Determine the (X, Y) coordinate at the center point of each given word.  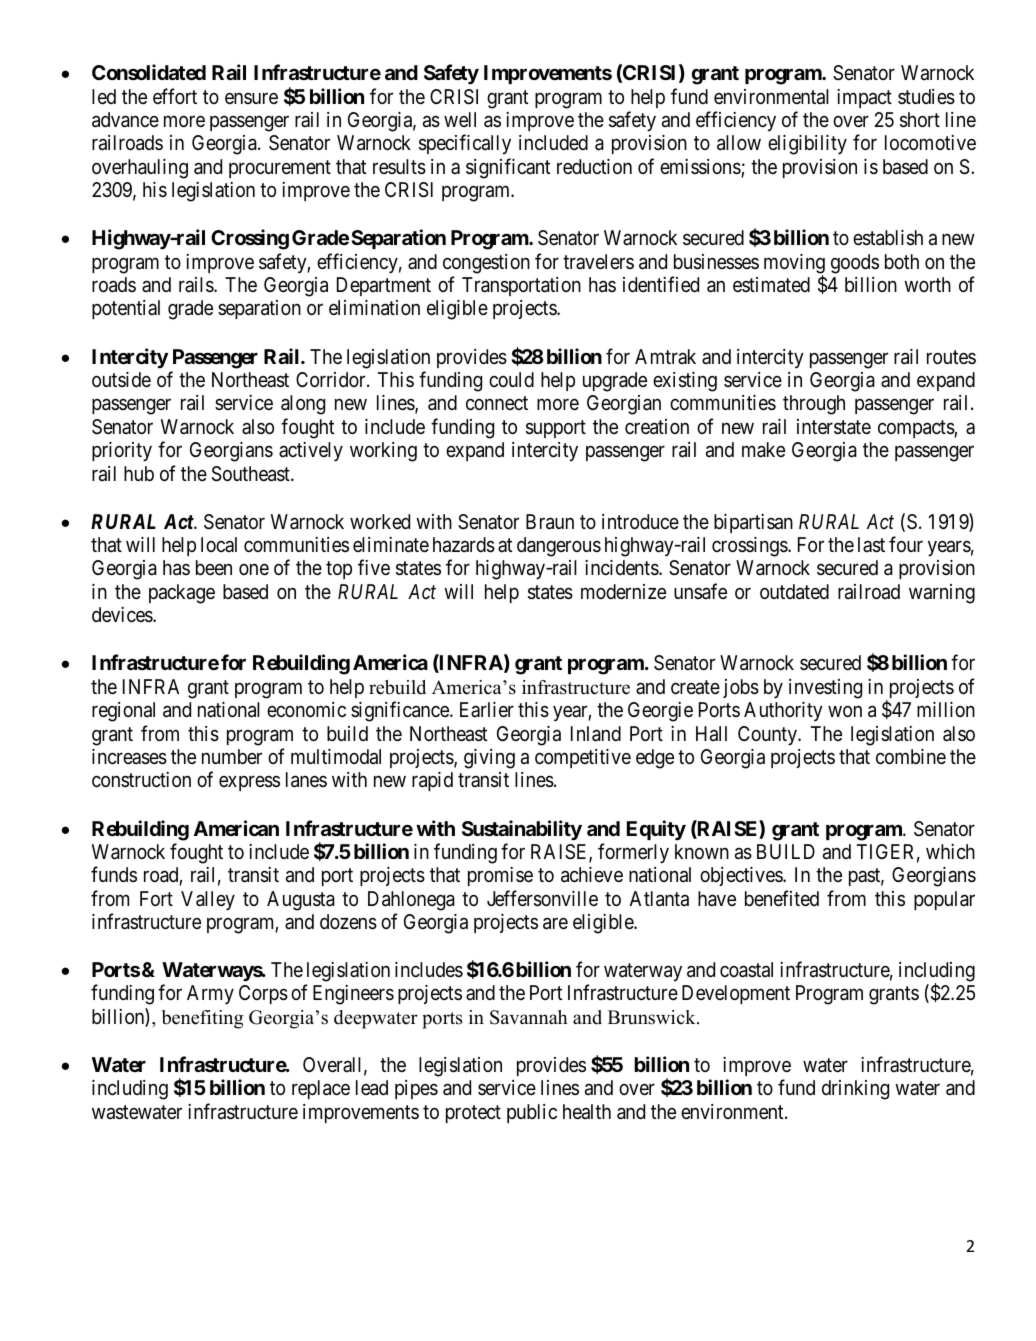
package (182, 594)
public (532, 1113)
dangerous (559, 547)
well (460, 119)
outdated (794, 592)
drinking (855, 1090)
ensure (251, 98)
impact (864, 98)
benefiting (202, 1019)
